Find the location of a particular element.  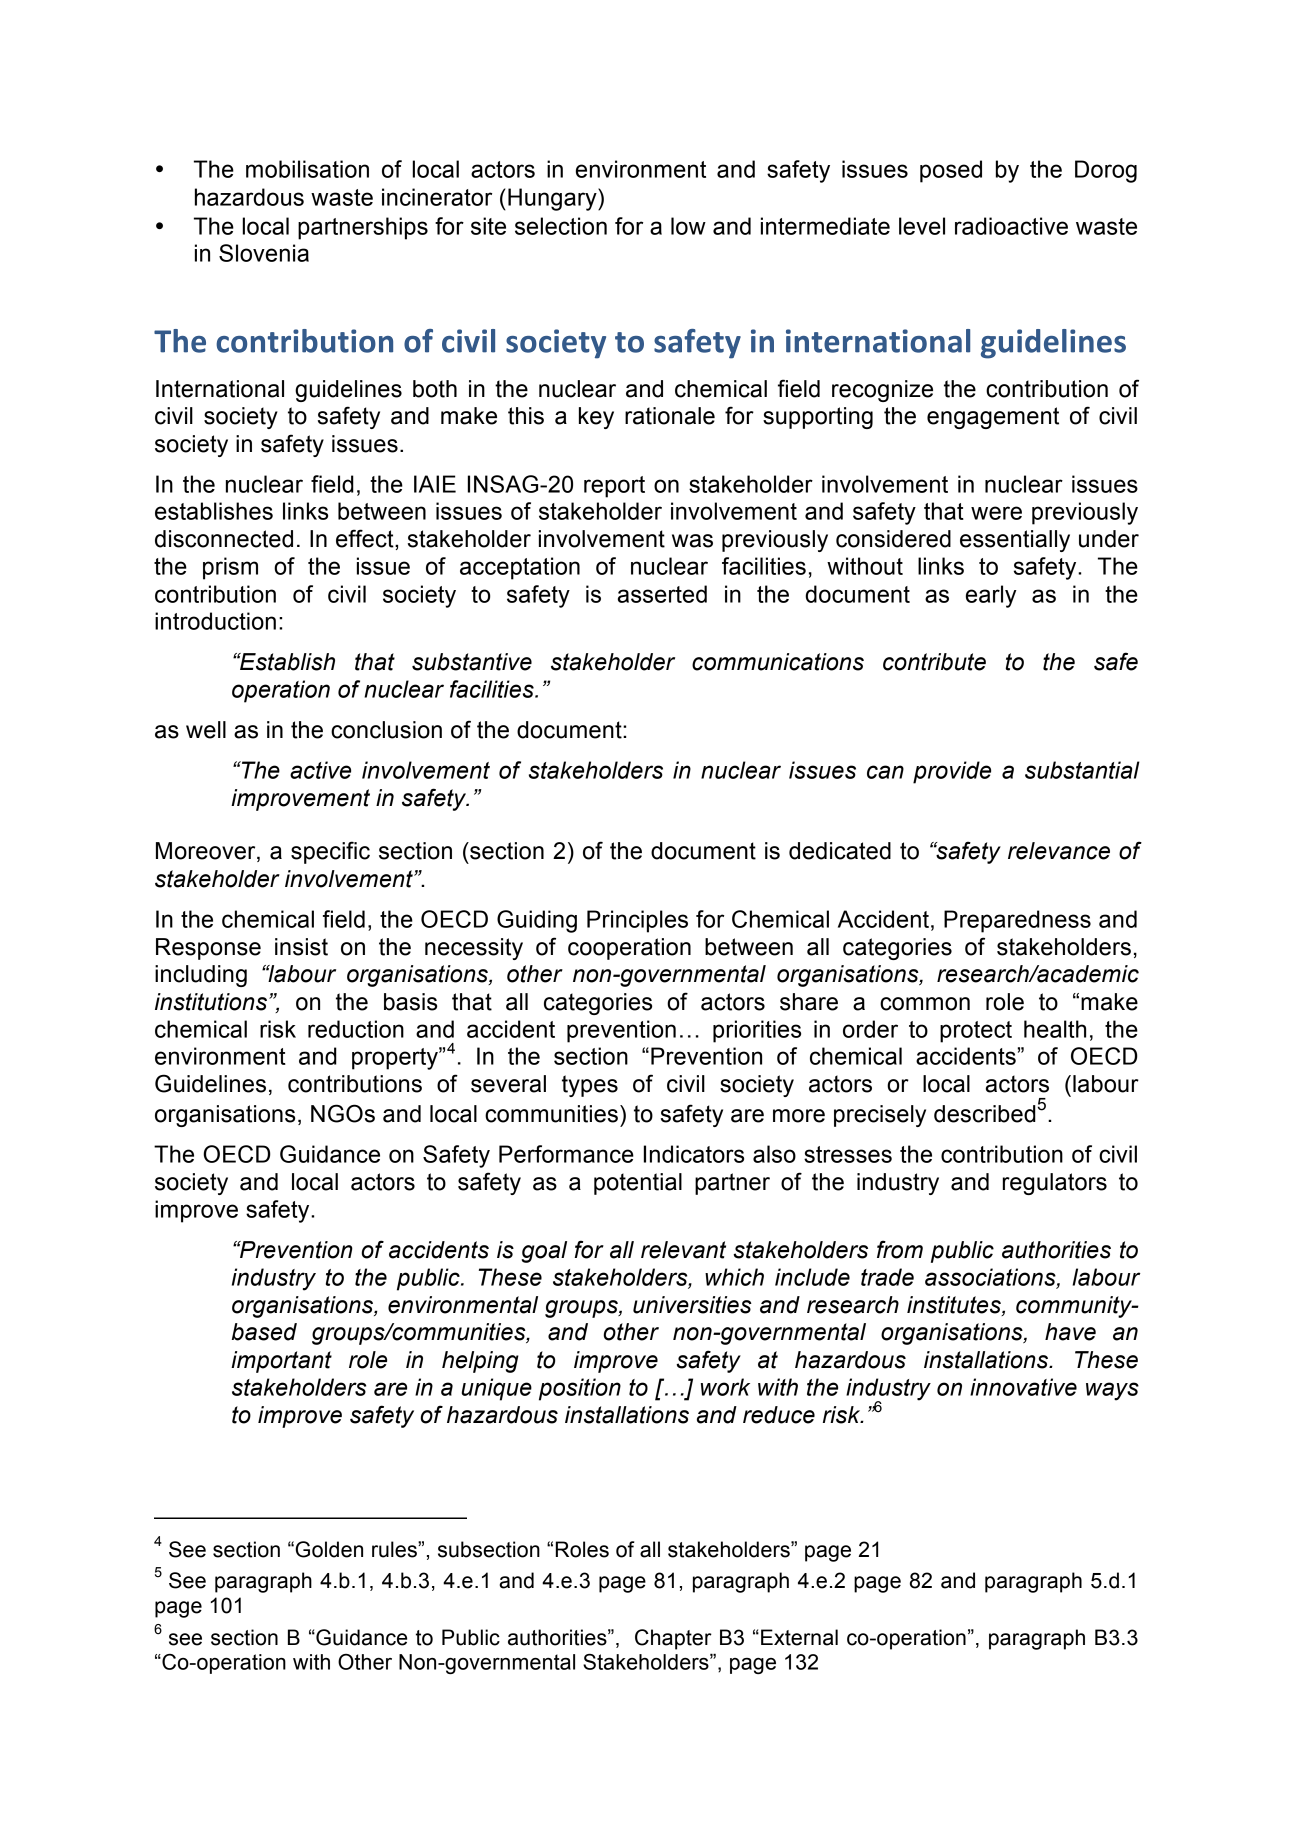

Chapter is located at coordinates (673, 1639).
